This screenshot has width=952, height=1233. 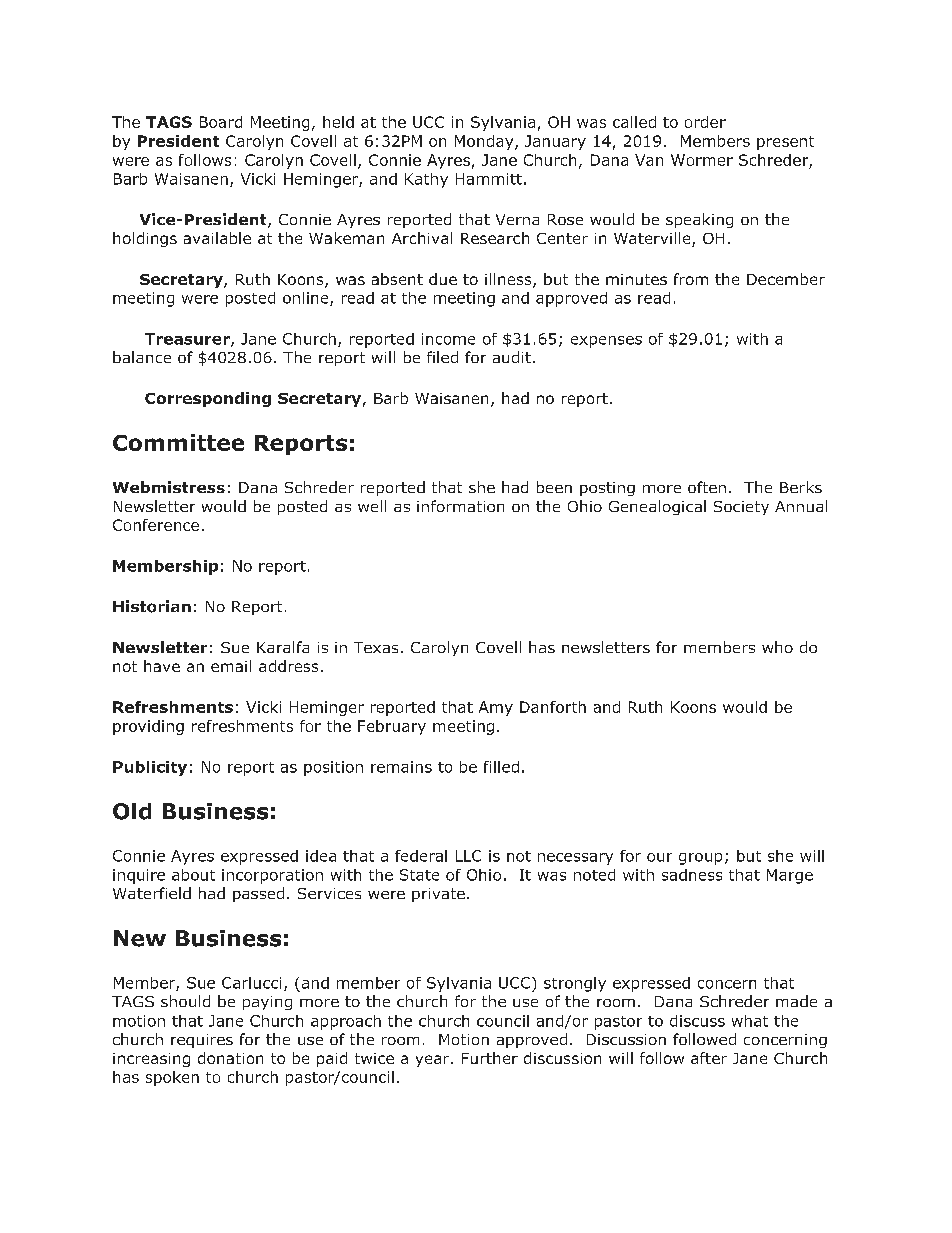 What do you see at coordinates (702, 160) in the screenshot?
I see `Wormer` at bounding box center [702, 160].
